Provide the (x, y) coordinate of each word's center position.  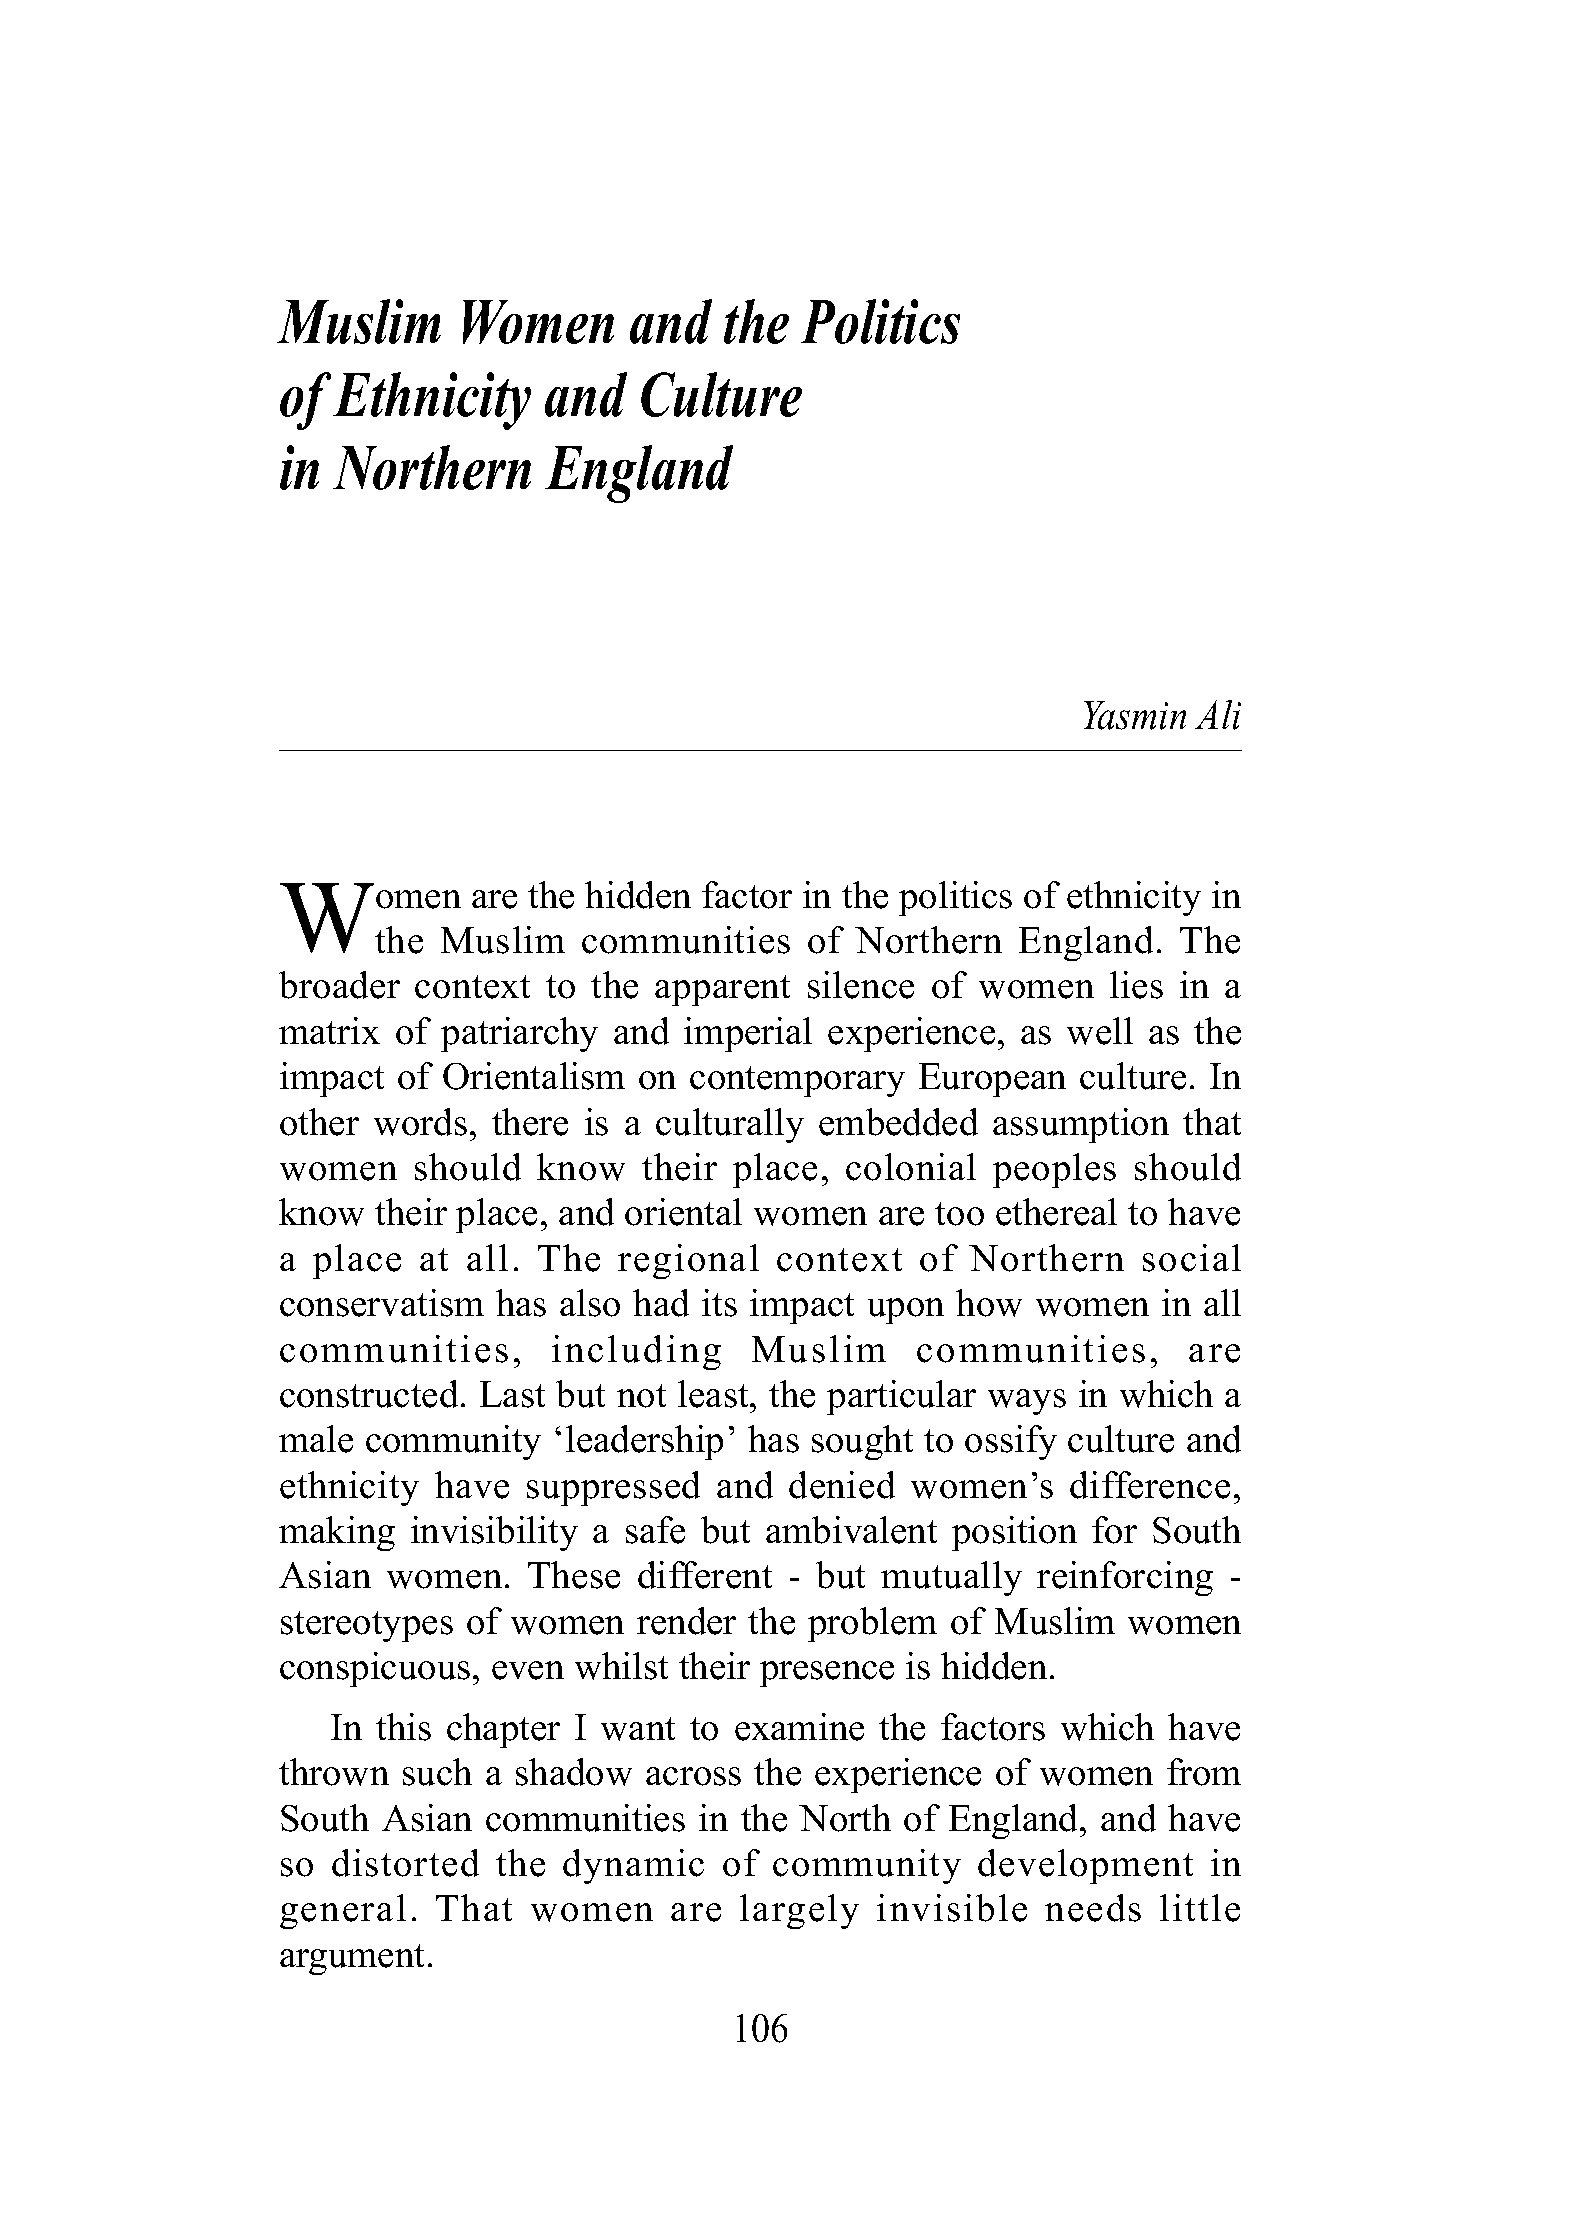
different (705, 1575)
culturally (730, 1125)
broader (339, 985)
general (343, 1911)
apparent (722, 990)
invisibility (494, 1533)
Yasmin (1135, 715)
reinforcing (1125, 1578)
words (420, 1122)
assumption (1081, 1125)
